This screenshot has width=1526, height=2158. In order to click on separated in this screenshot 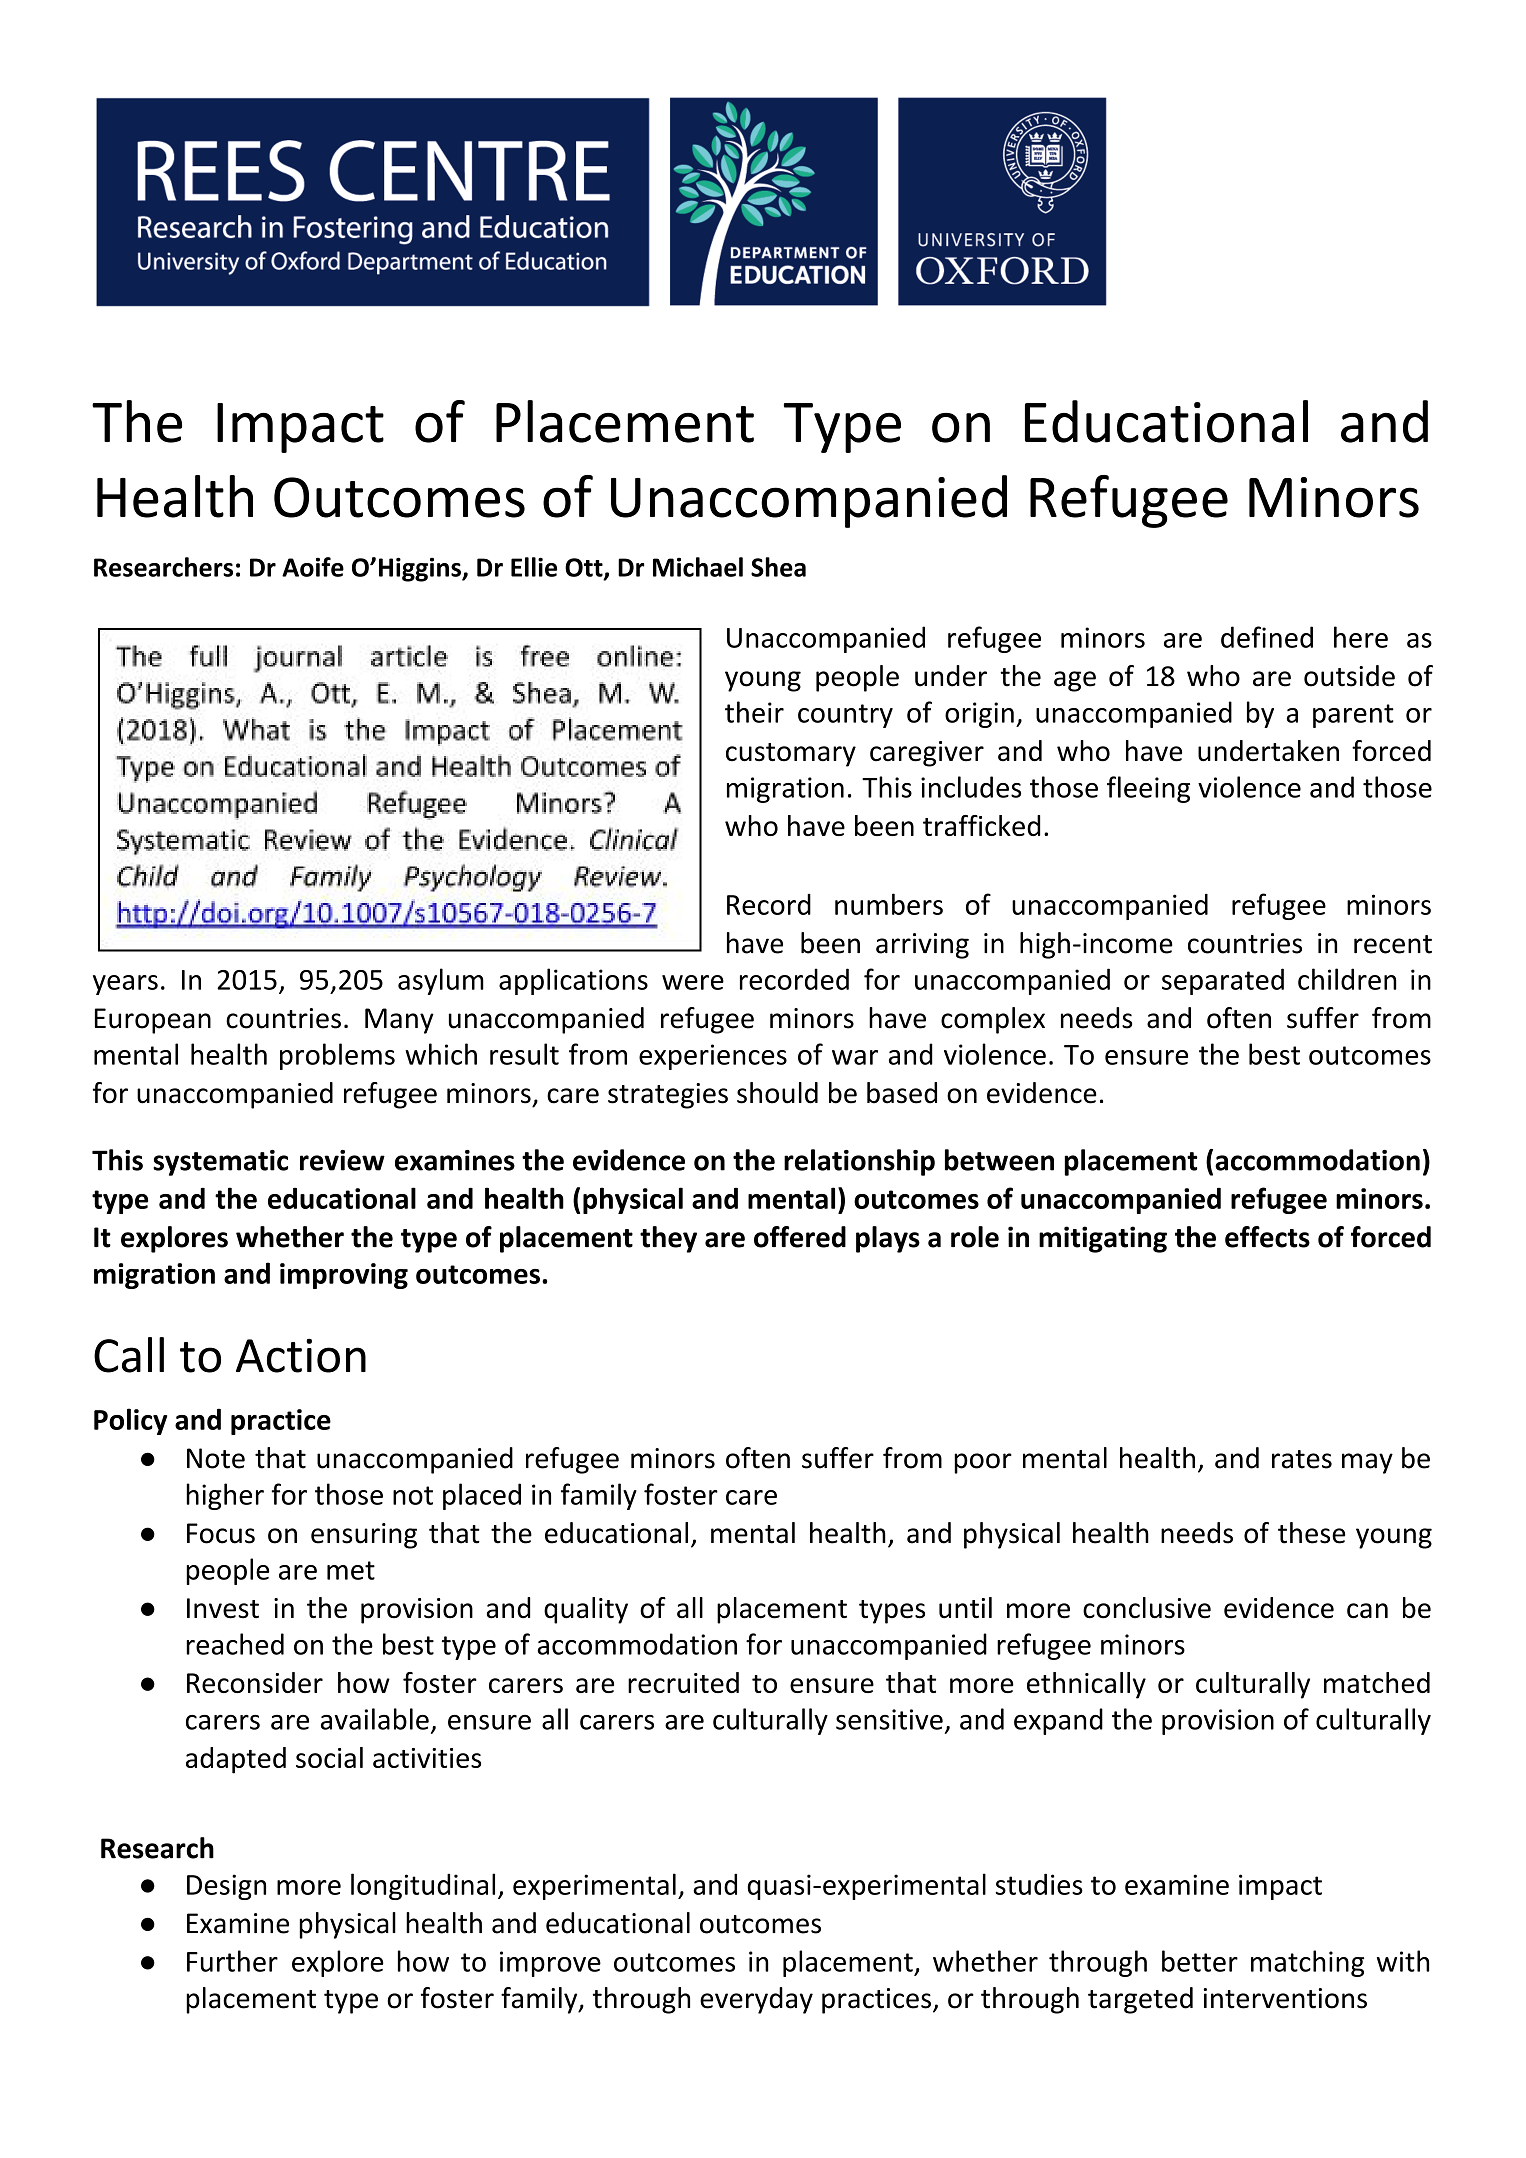, I will do `click(1223, 981)`.
